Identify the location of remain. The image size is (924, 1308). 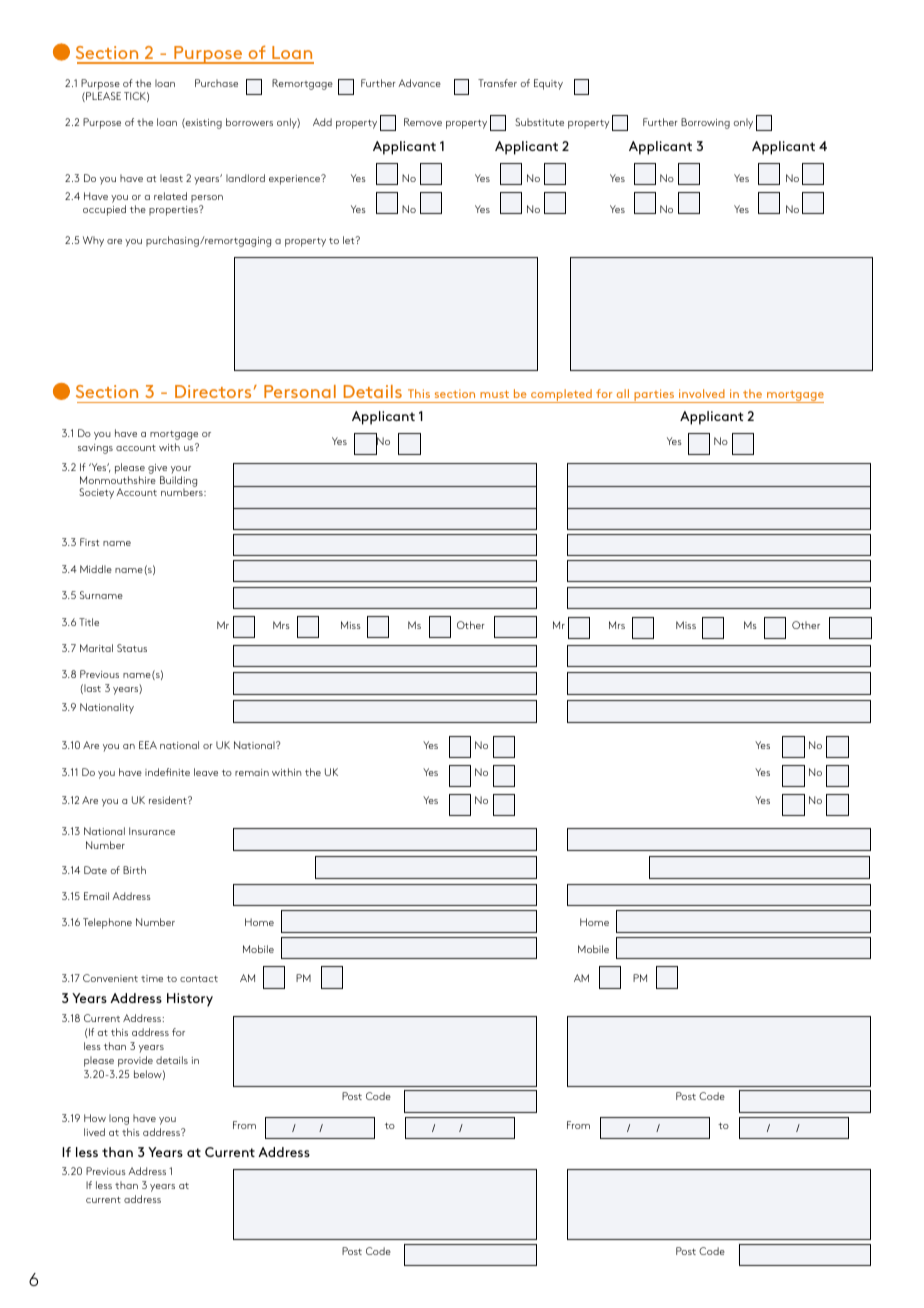
(252, 772).
